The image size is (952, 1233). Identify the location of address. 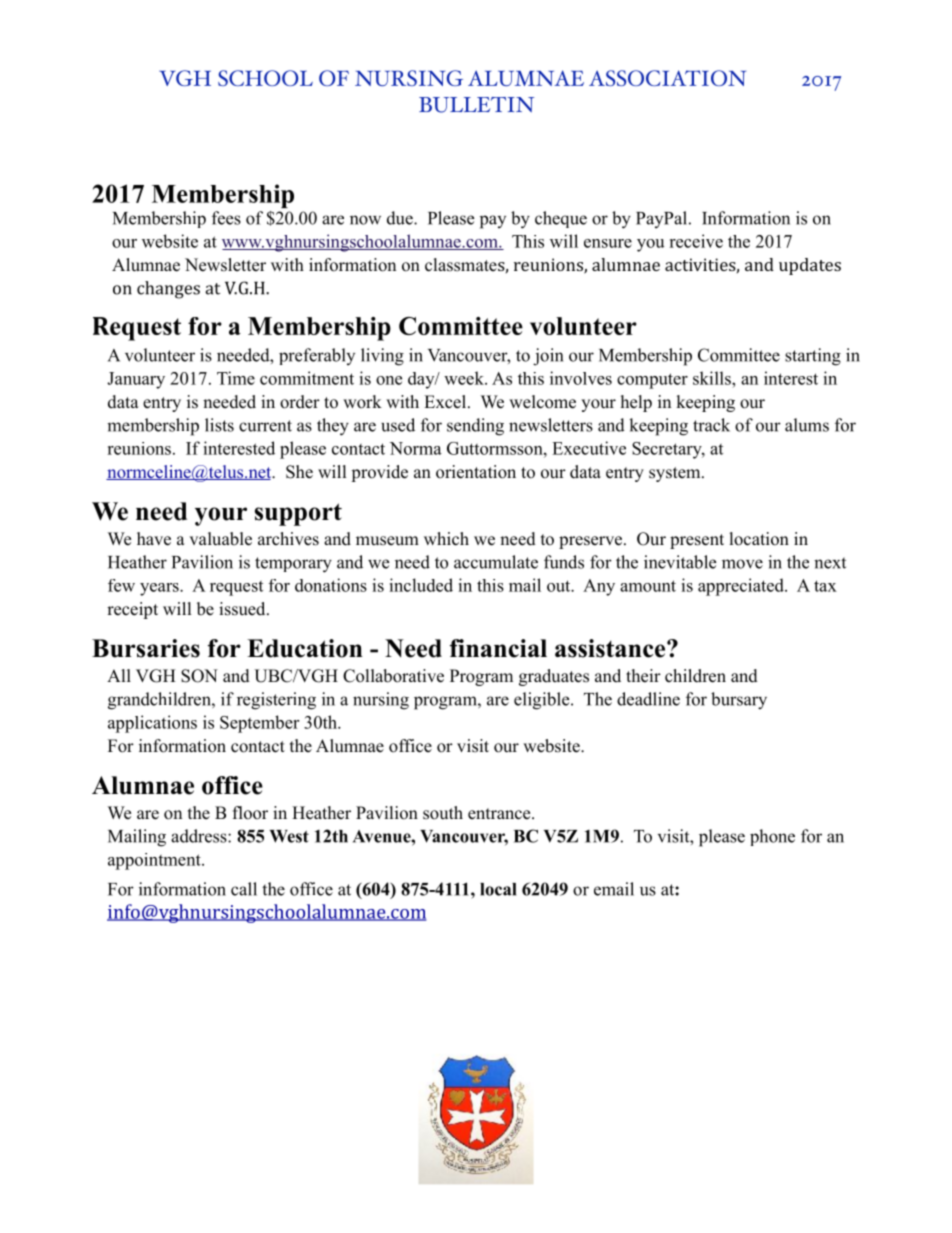
(200, 836).
